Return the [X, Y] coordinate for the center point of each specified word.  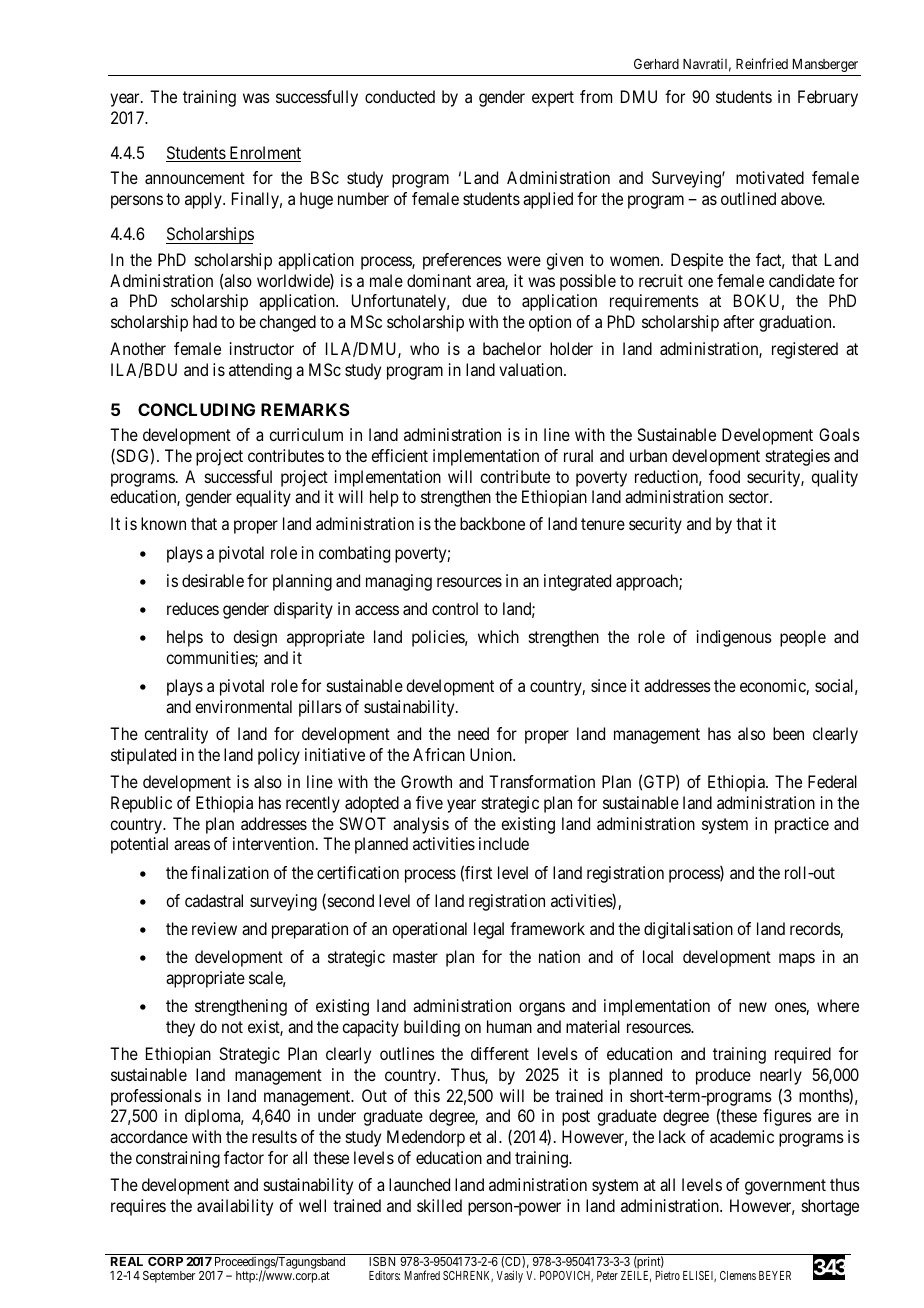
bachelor [512, 348]
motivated [770, 177]
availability [235, 1207]
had [205, 321]
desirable [213, 580]
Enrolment [264, 154]
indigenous [734, 638]
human [509, 1026]
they [180, 1028]
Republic [141, 804]
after [738, 321]
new [753, 1007]
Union [492, 754]
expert [553, 99]
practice [802, 825]
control [455, 608]
